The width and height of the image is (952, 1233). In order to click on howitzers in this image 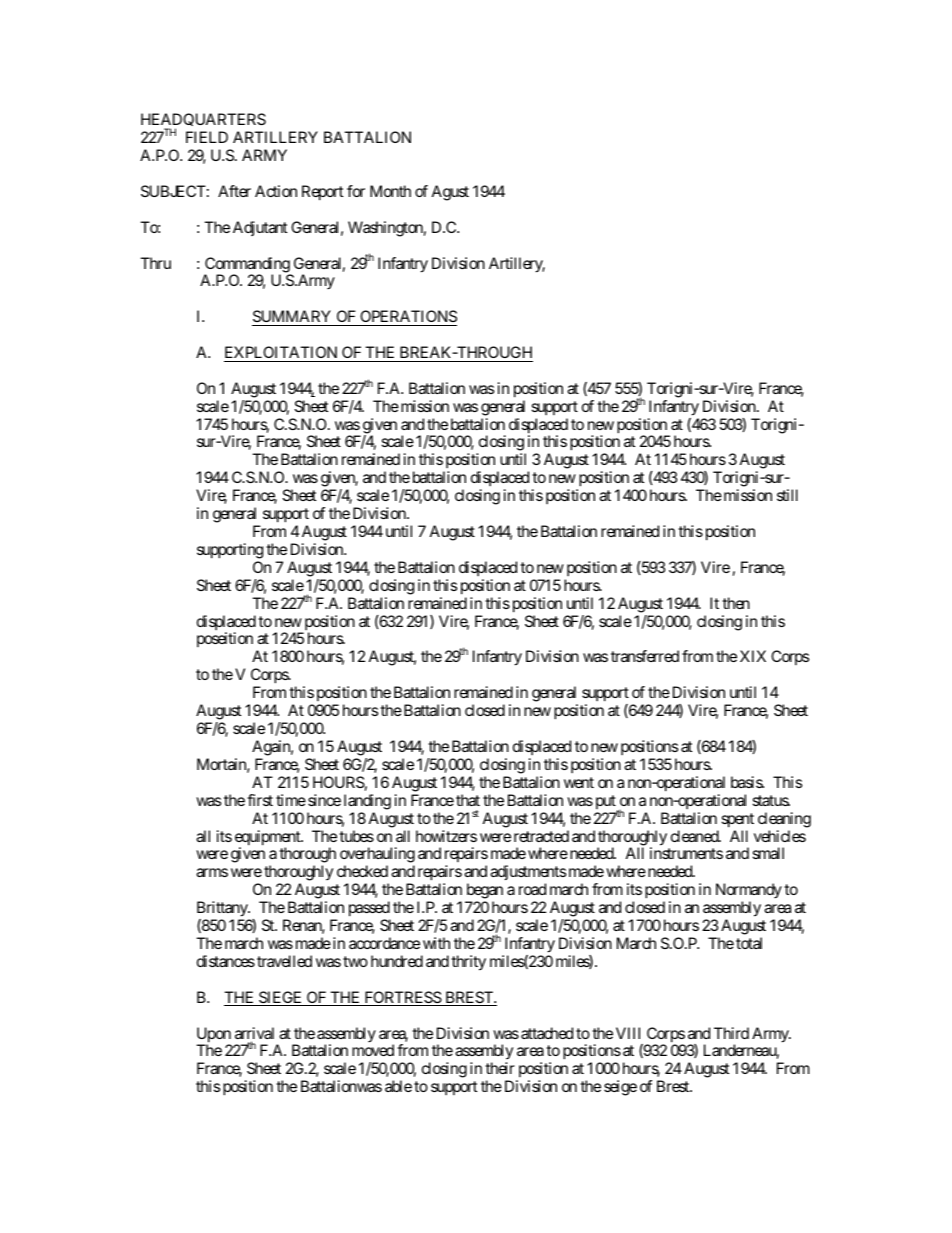, I will do `click(446, 836)`.
